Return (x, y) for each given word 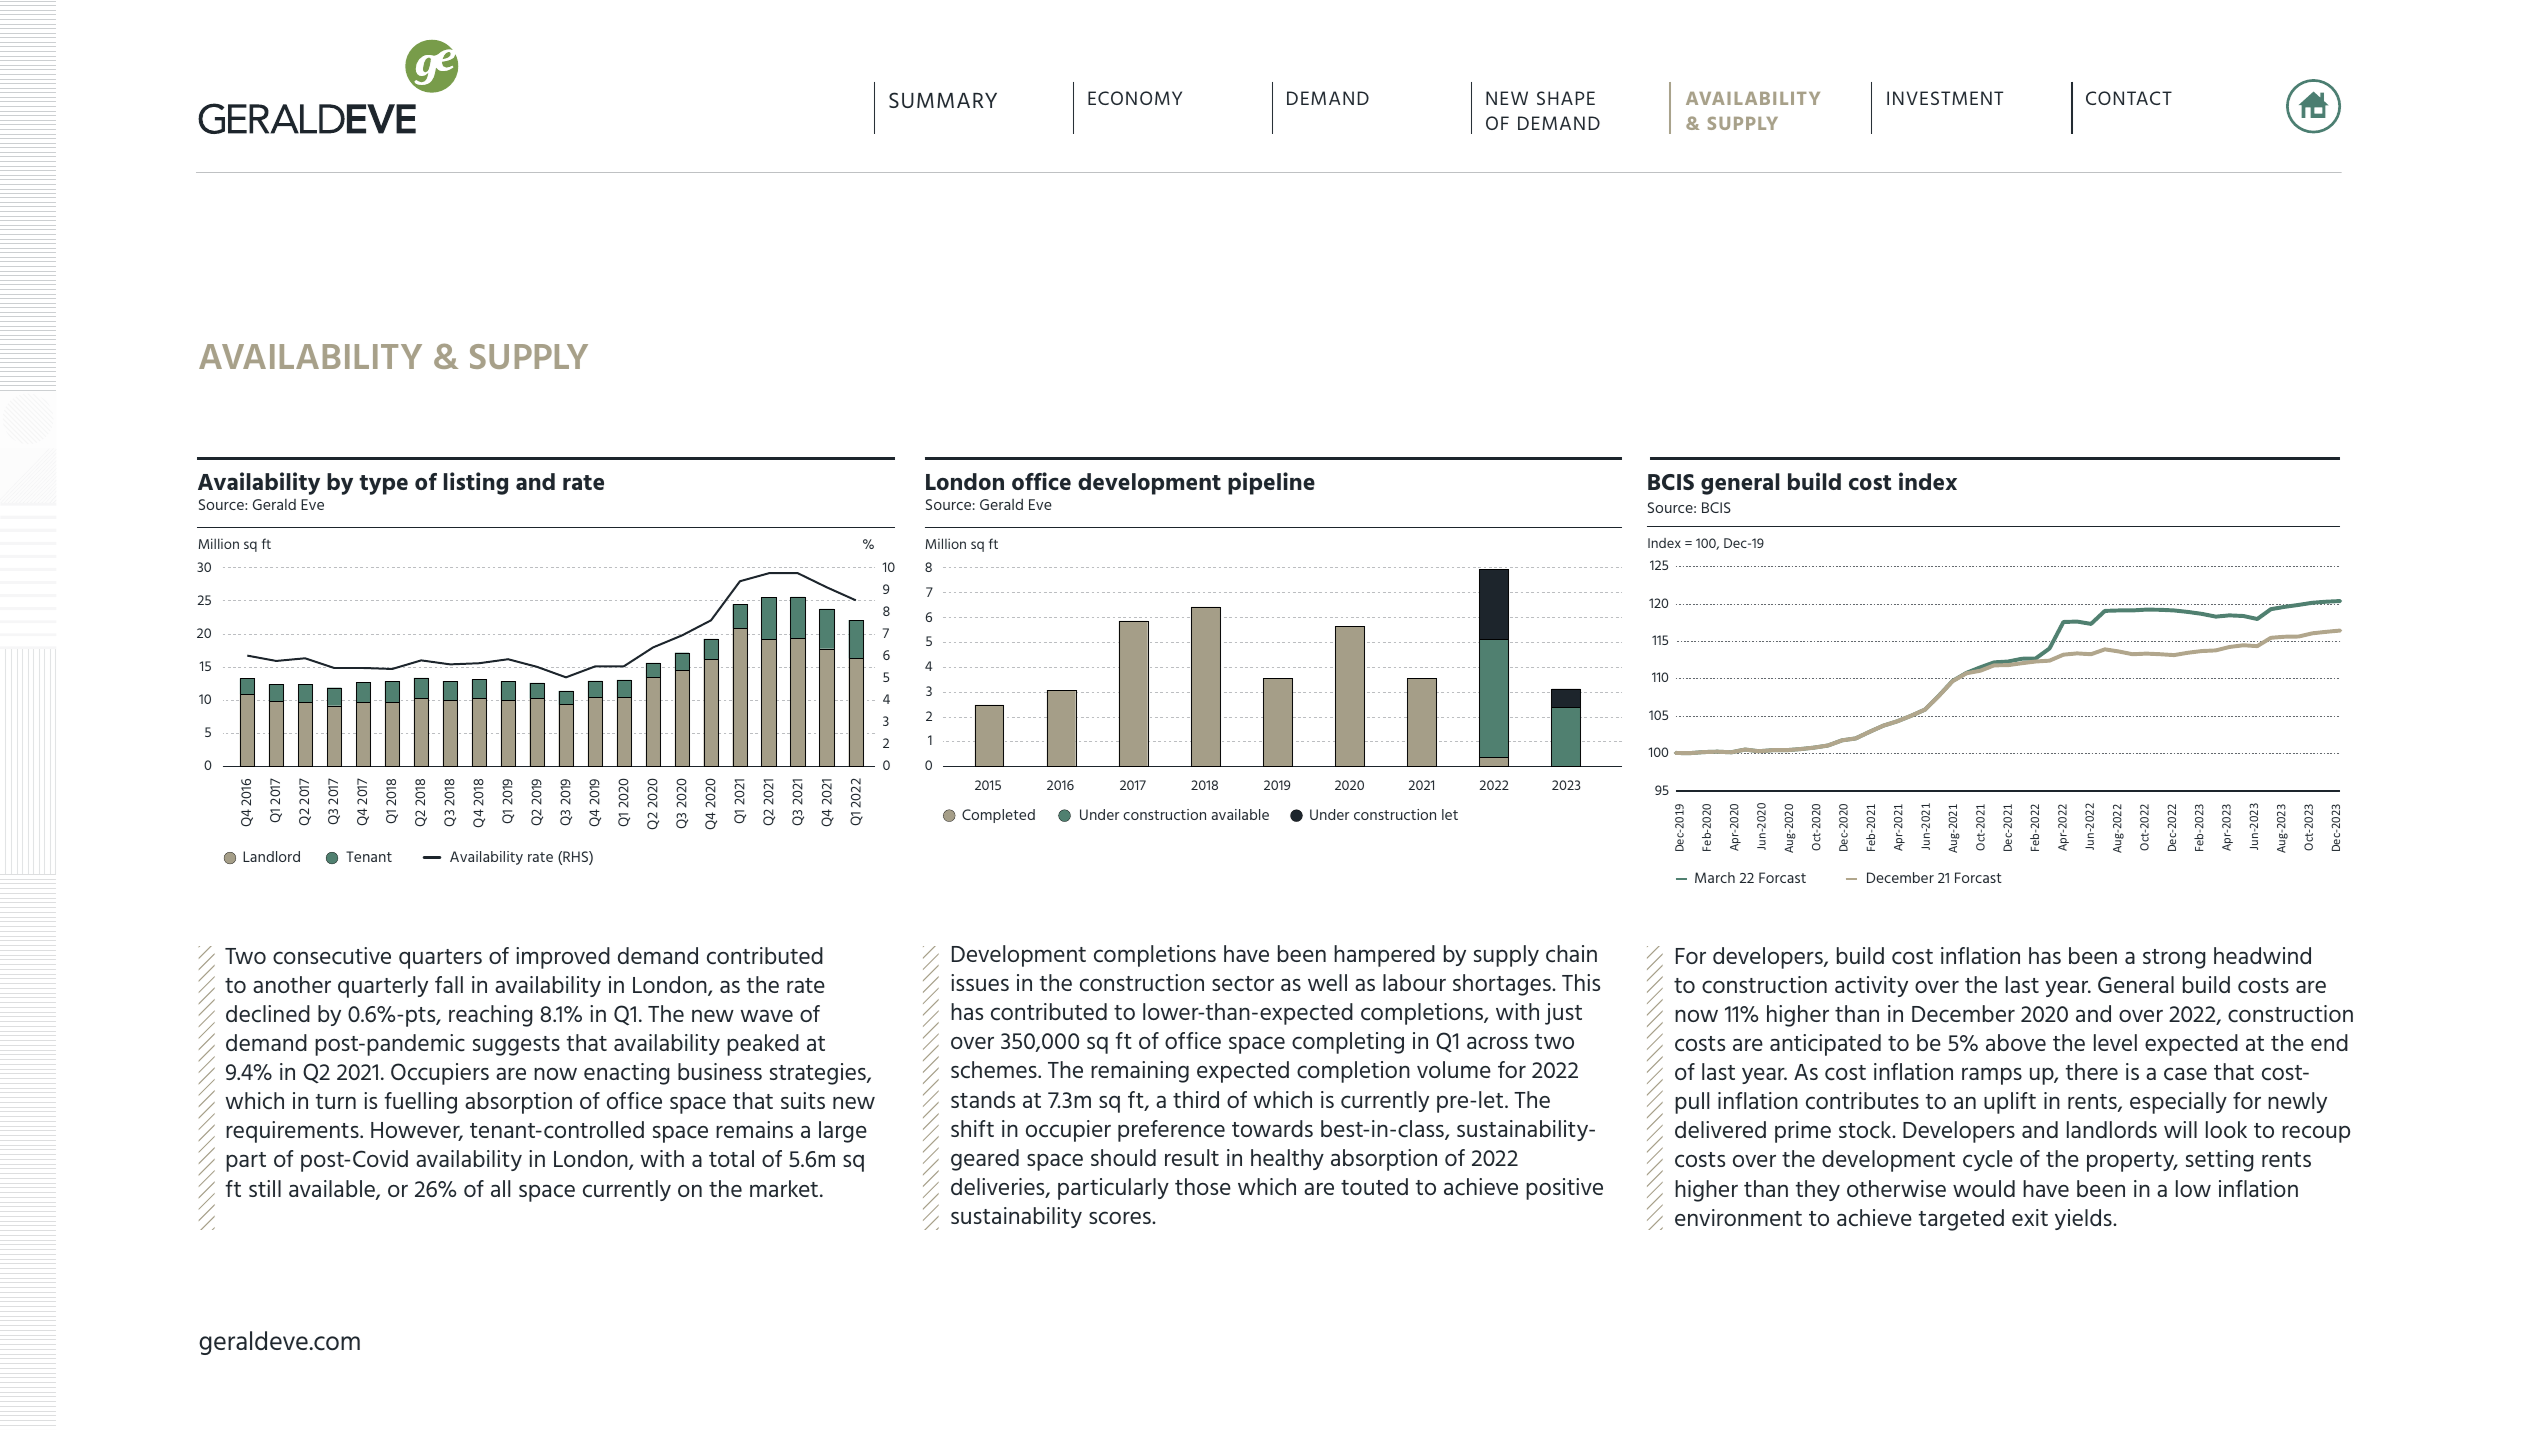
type (383, 485)
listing (476, 483)
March (1715, 877)
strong (2174, 959)
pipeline (1271, 483)
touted (1374, 1186)
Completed (998, 816)
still (265, 1188)
